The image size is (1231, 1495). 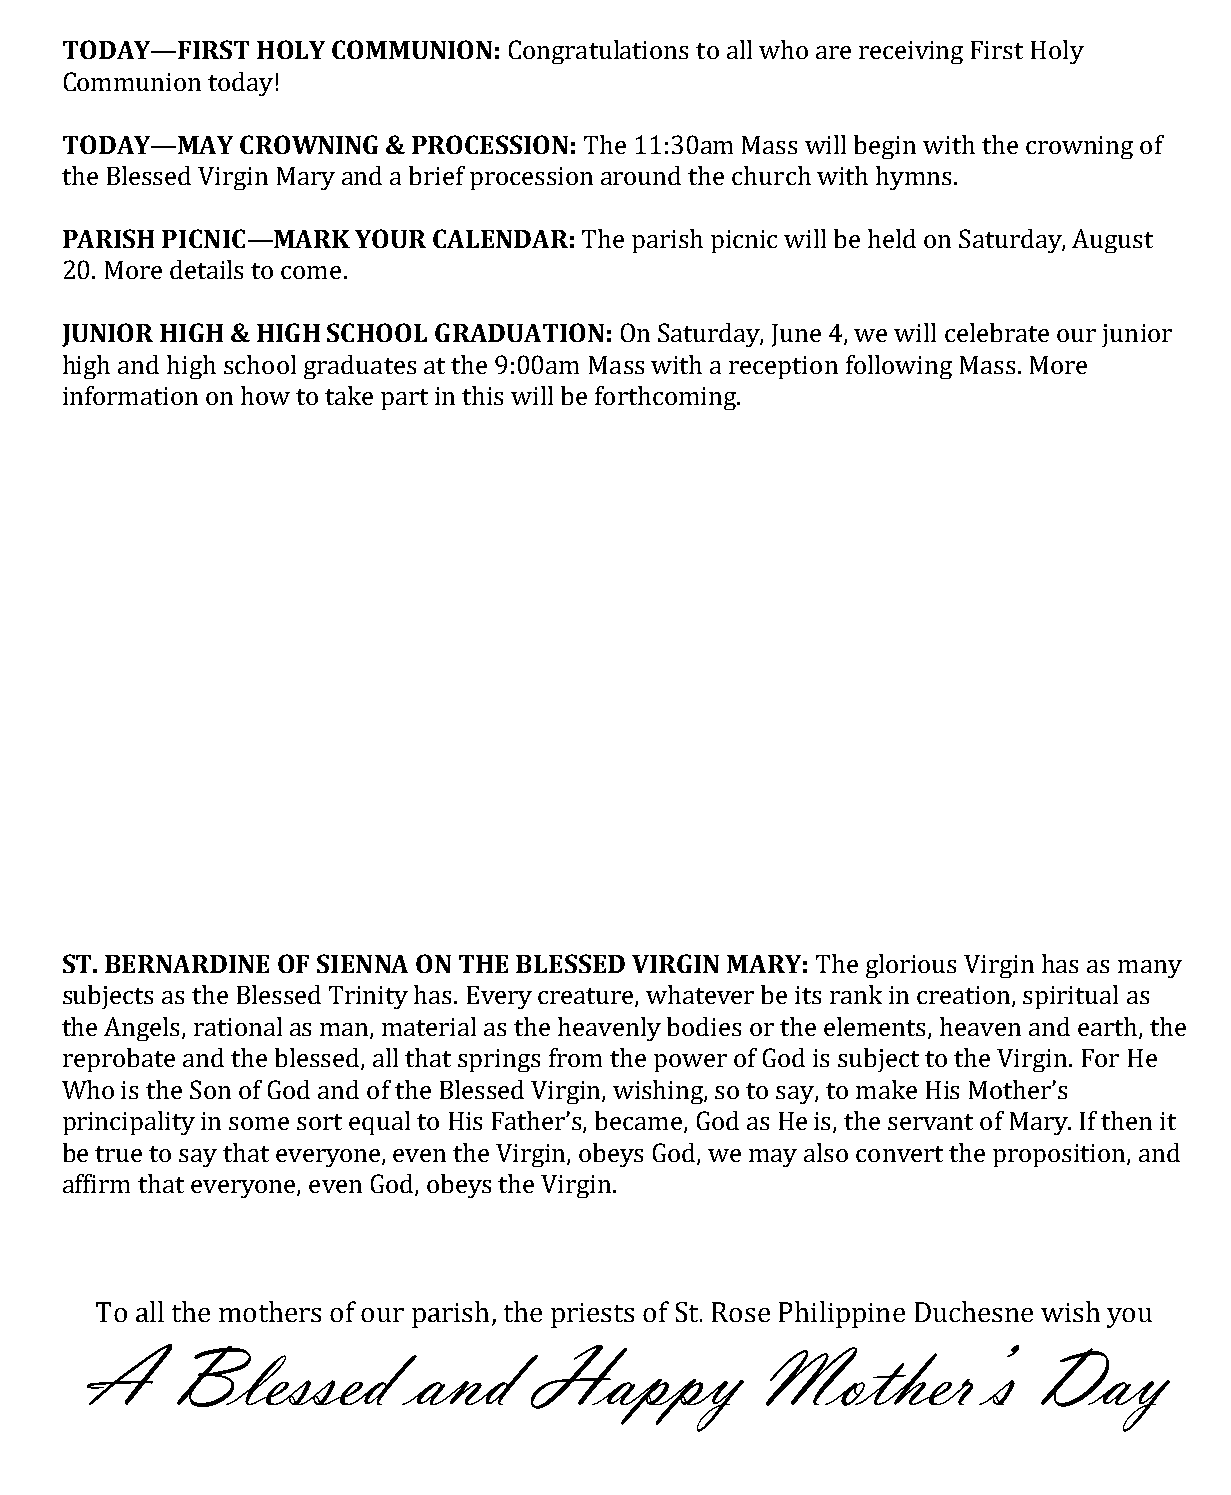 What do you see at coordinates (598, 52) in the screenshot?
I see `Congratulations` at bounding box center [598, 52].
